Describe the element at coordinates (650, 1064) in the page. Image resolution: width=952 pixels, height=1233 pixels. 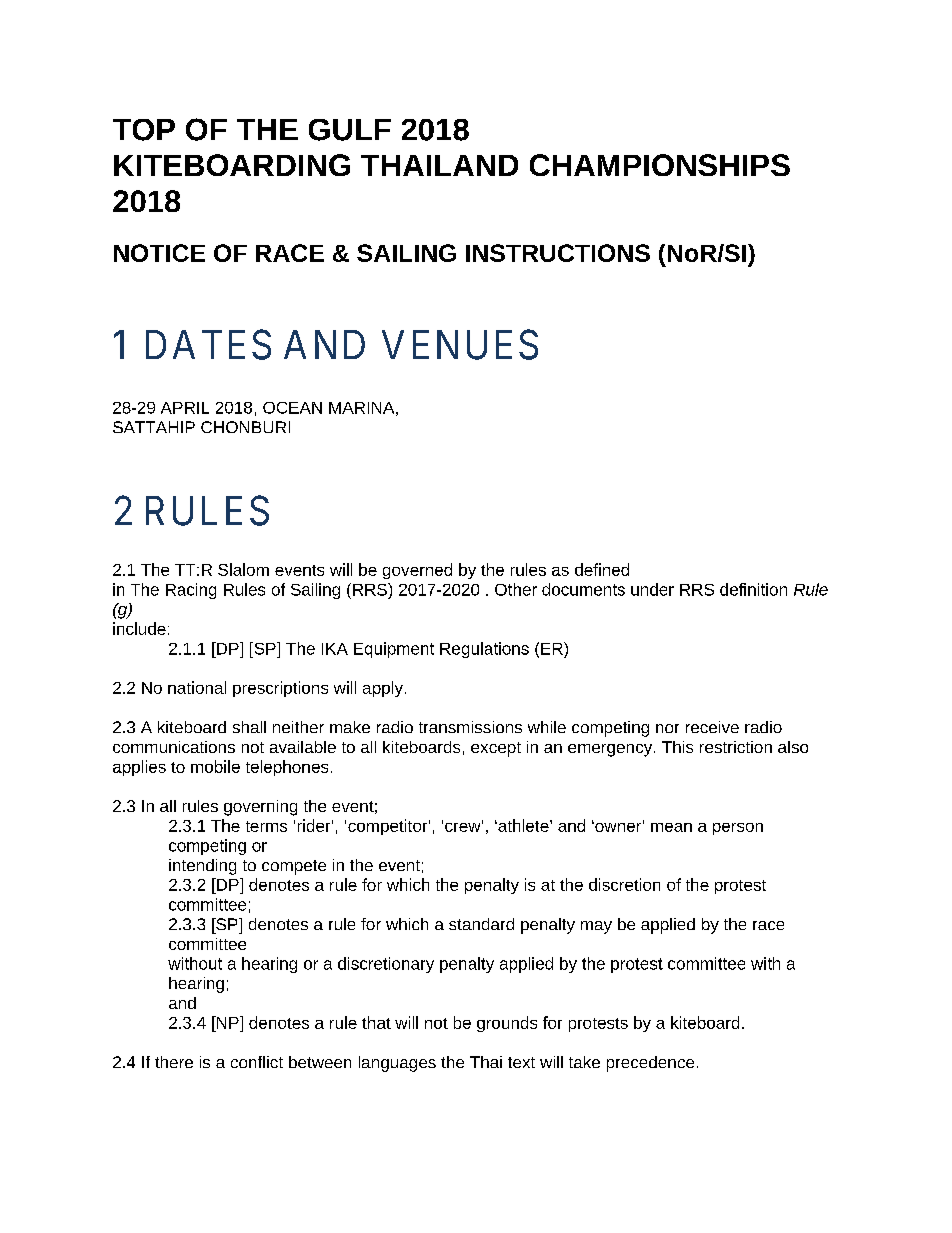
I see `precedence` at that location.
